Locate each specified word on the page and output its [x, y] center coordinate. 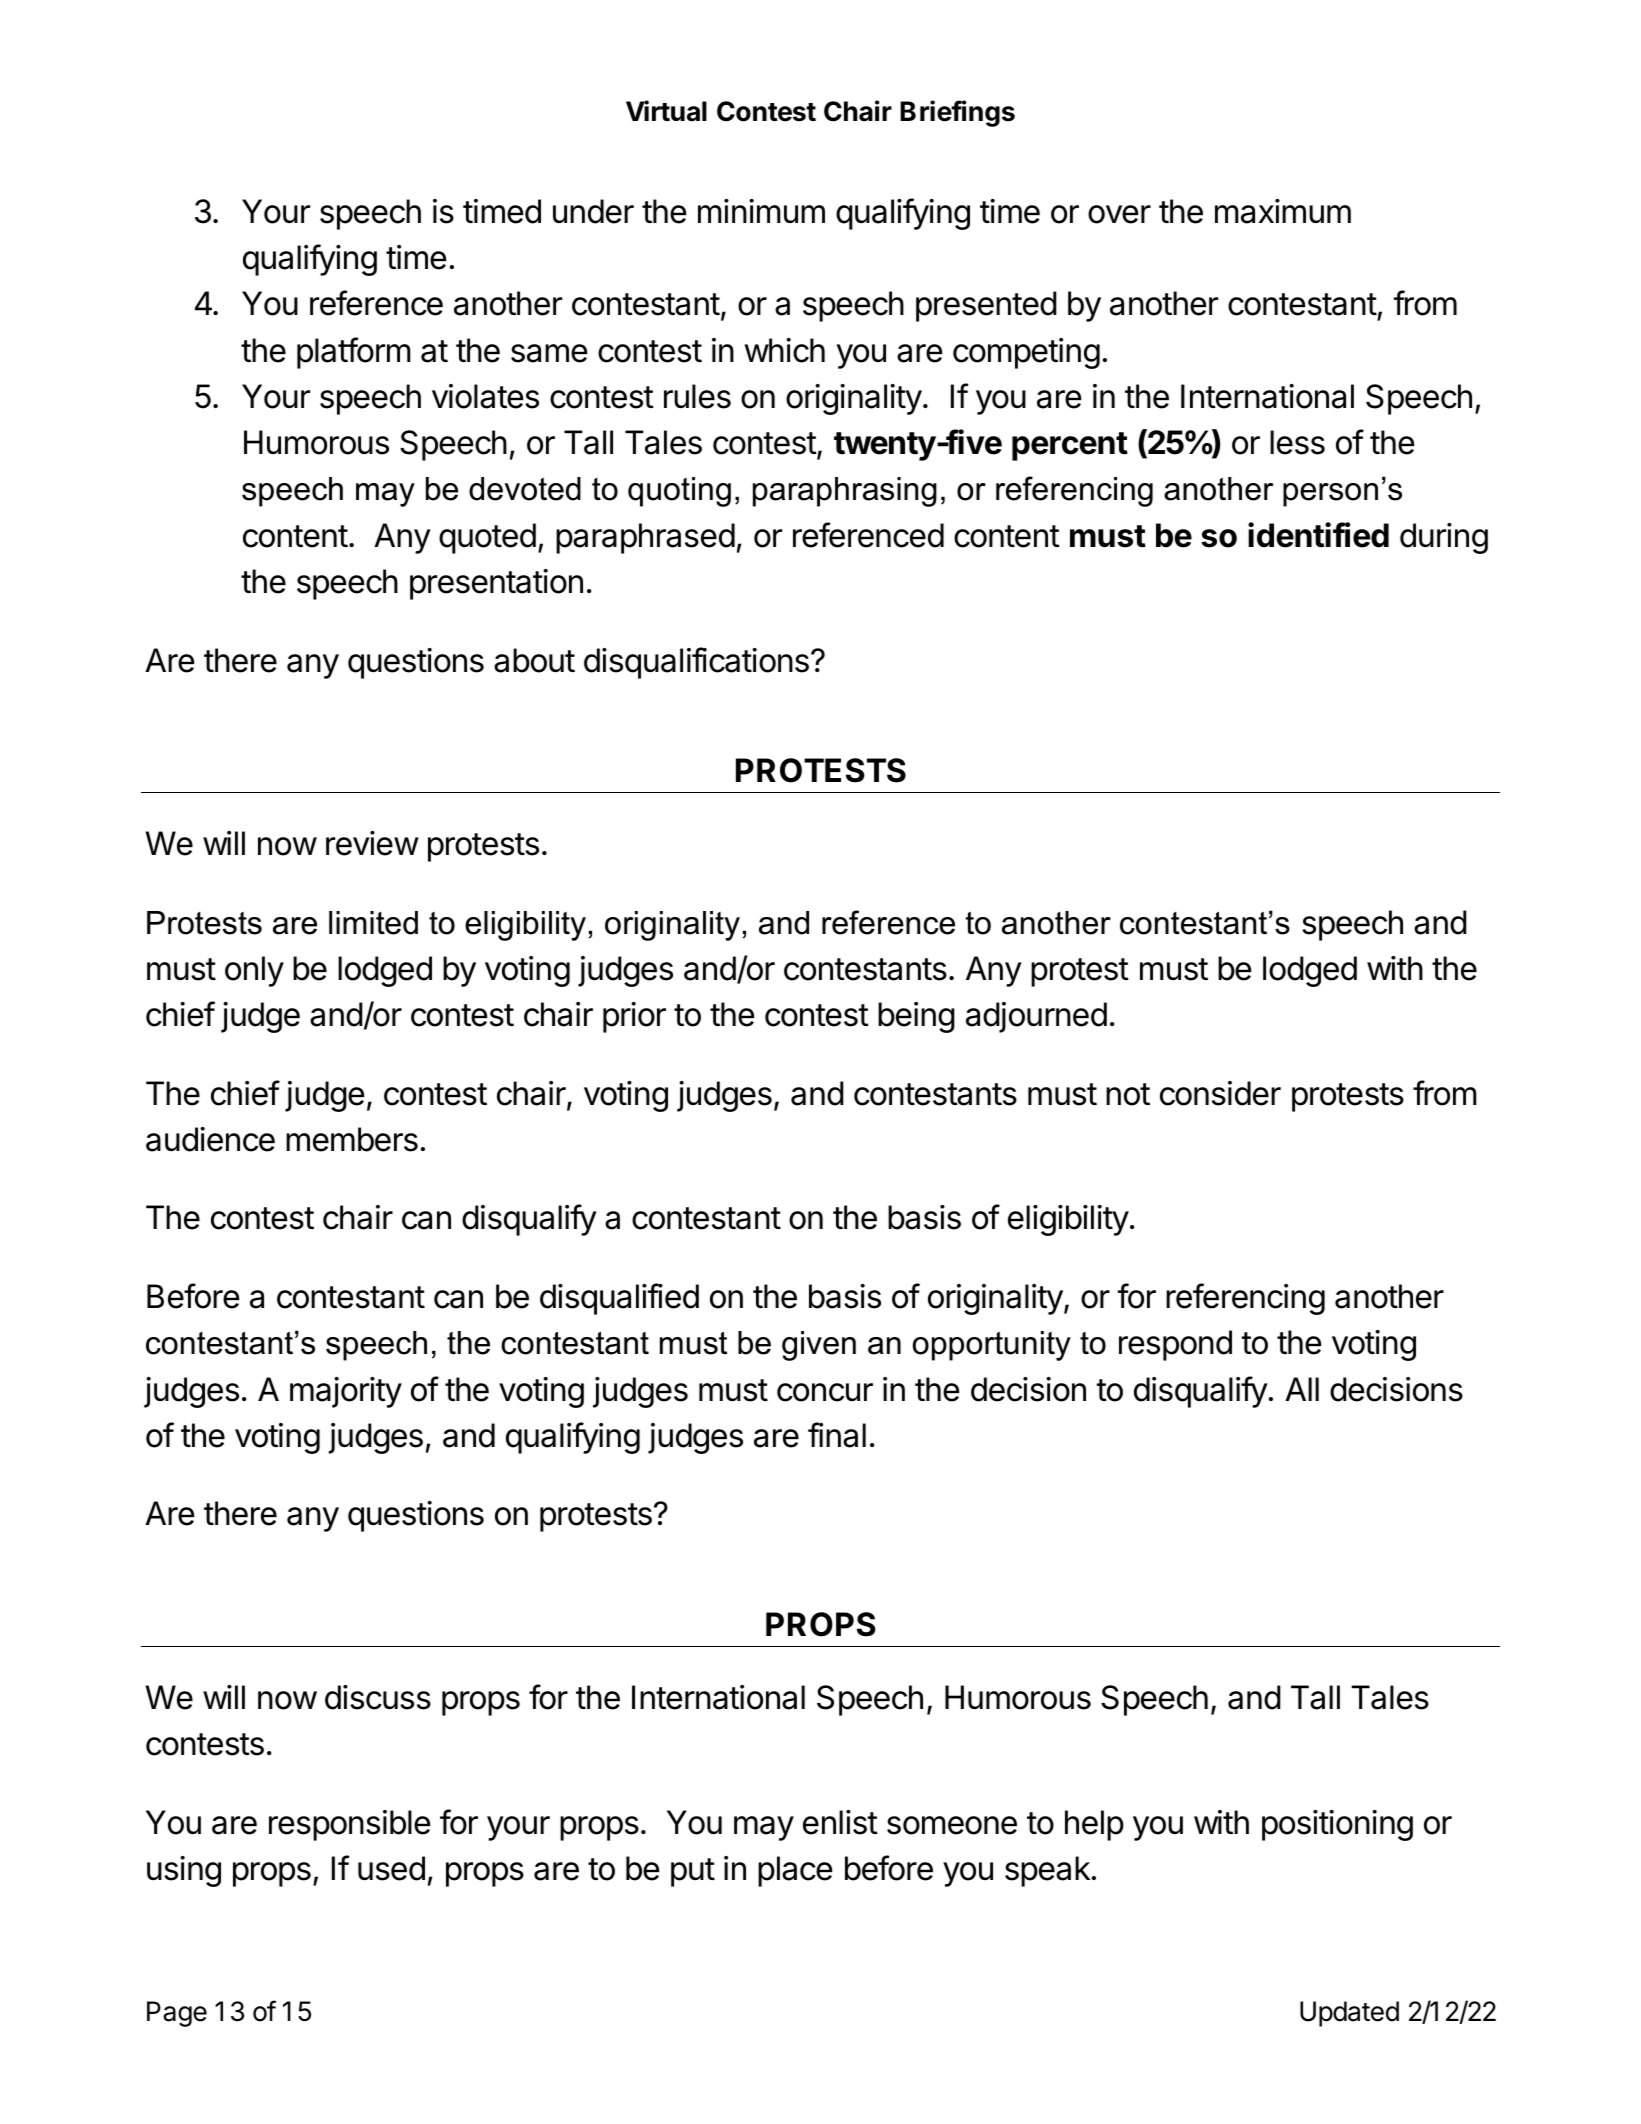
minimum [761, 211]
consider [1220, 1093]
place [795, 1871]
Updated [1349, 2014]
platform [354, 353]
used [391, 1868]
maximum [1283, 211]
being [916, 1017]
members [352, 1139]
